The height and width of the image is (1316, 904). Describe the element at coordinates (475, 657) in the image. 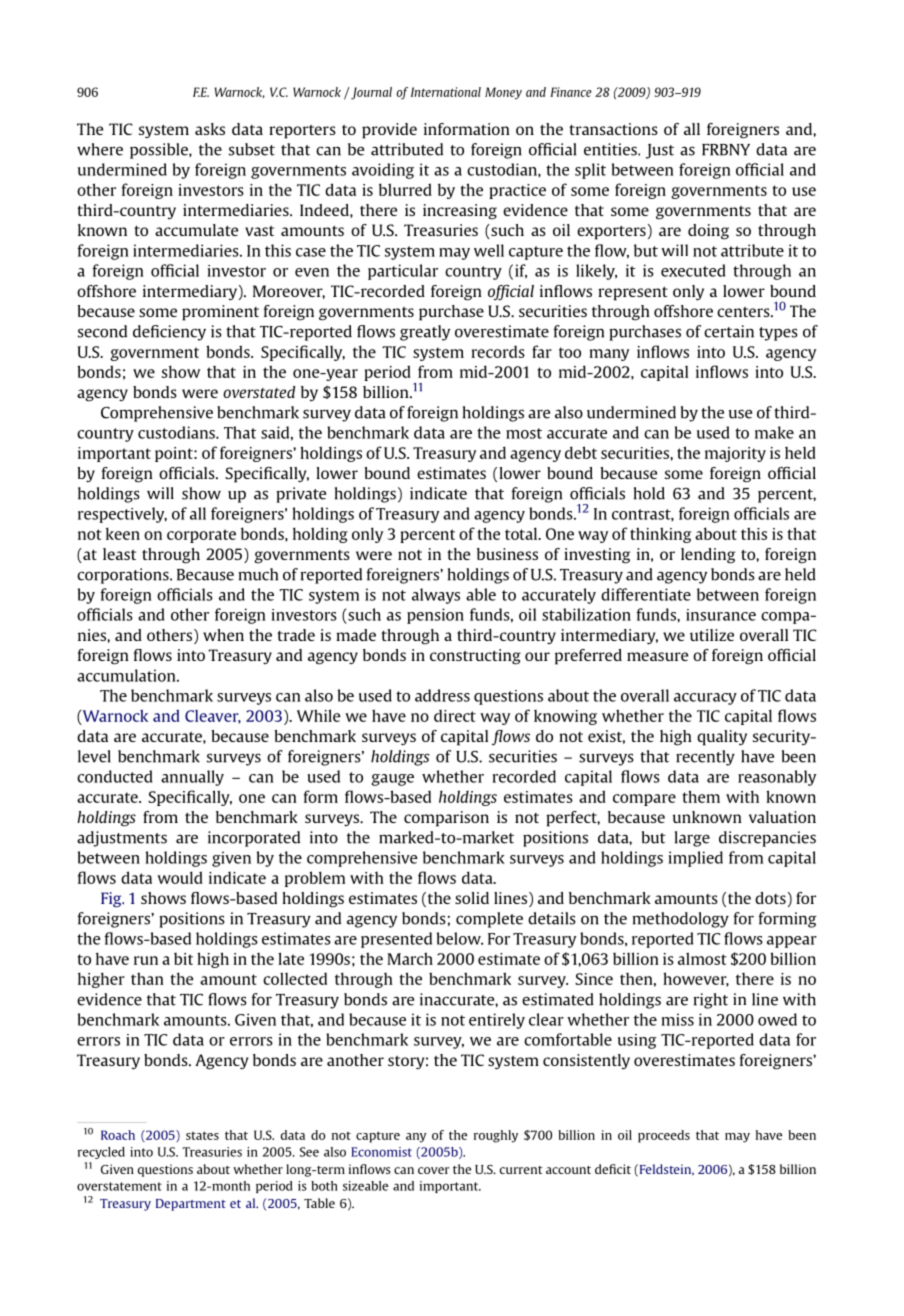

I see `constructing` at that location.
